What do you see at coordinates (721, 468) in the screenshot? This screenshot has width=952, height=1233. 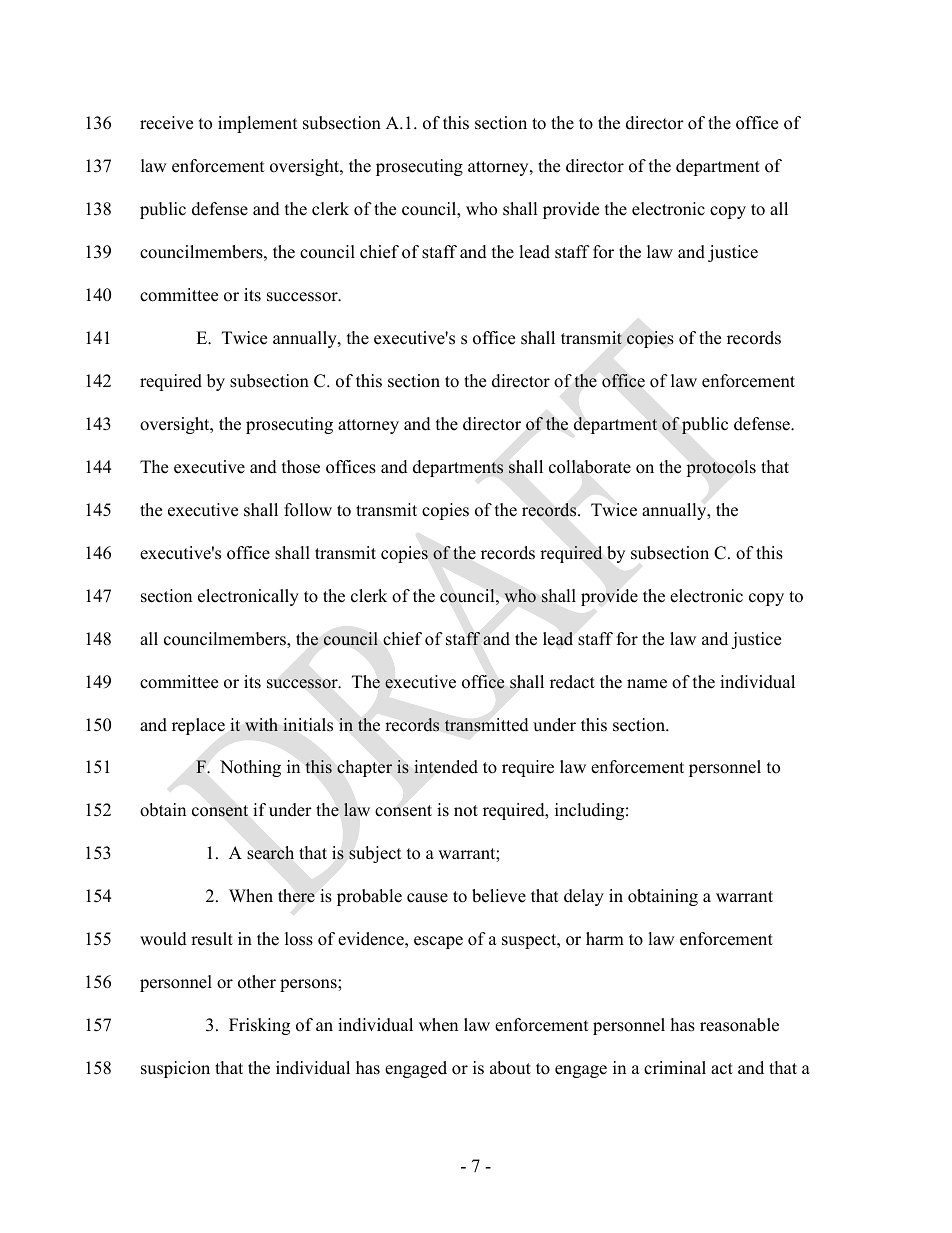 I see `protocols` at bounding box center [721, 468].
